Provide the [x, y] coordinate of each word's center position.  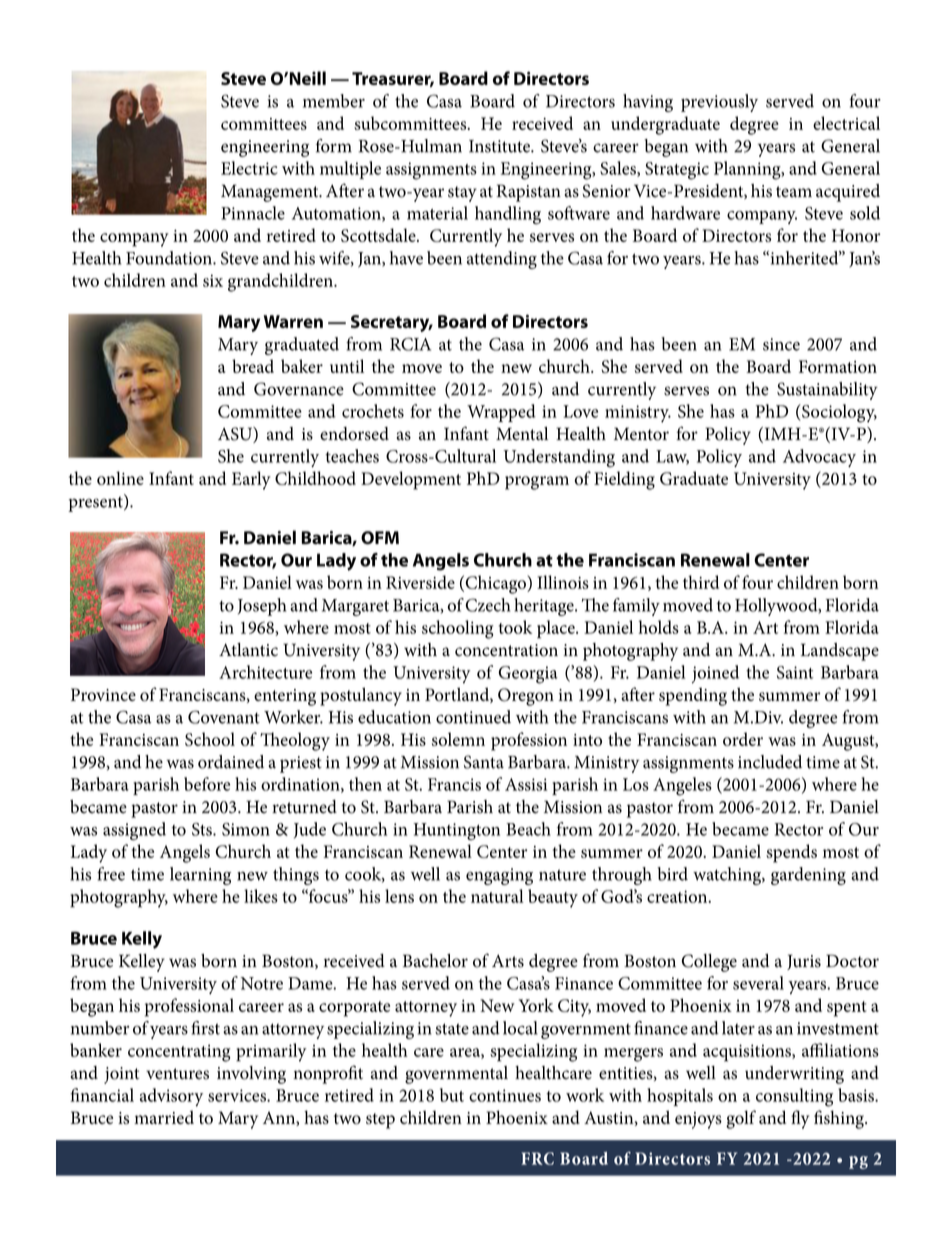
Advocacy [819, 458]
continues [505, 1095]
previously [719, 103]
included [770, 762]
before [207, 784]
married [164, 1117]
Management [271, 193]
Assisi [526, 784]
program [537, 483]
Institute [500, 146]
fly [800, 1119]
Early [251, 480]
